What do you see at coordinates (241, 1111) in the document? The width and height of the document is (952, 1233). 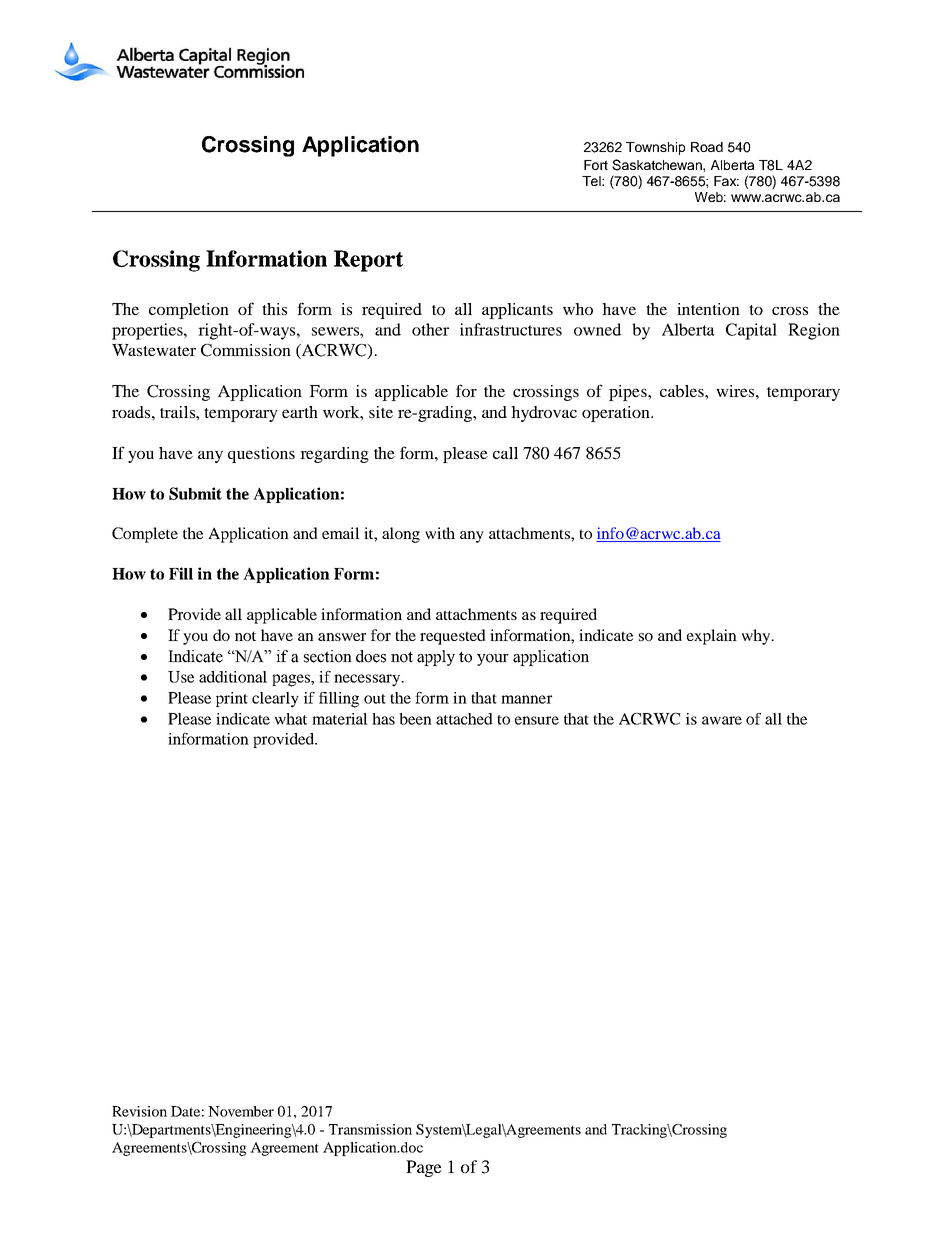 I see `November` at bounding box center [241, 1111].
